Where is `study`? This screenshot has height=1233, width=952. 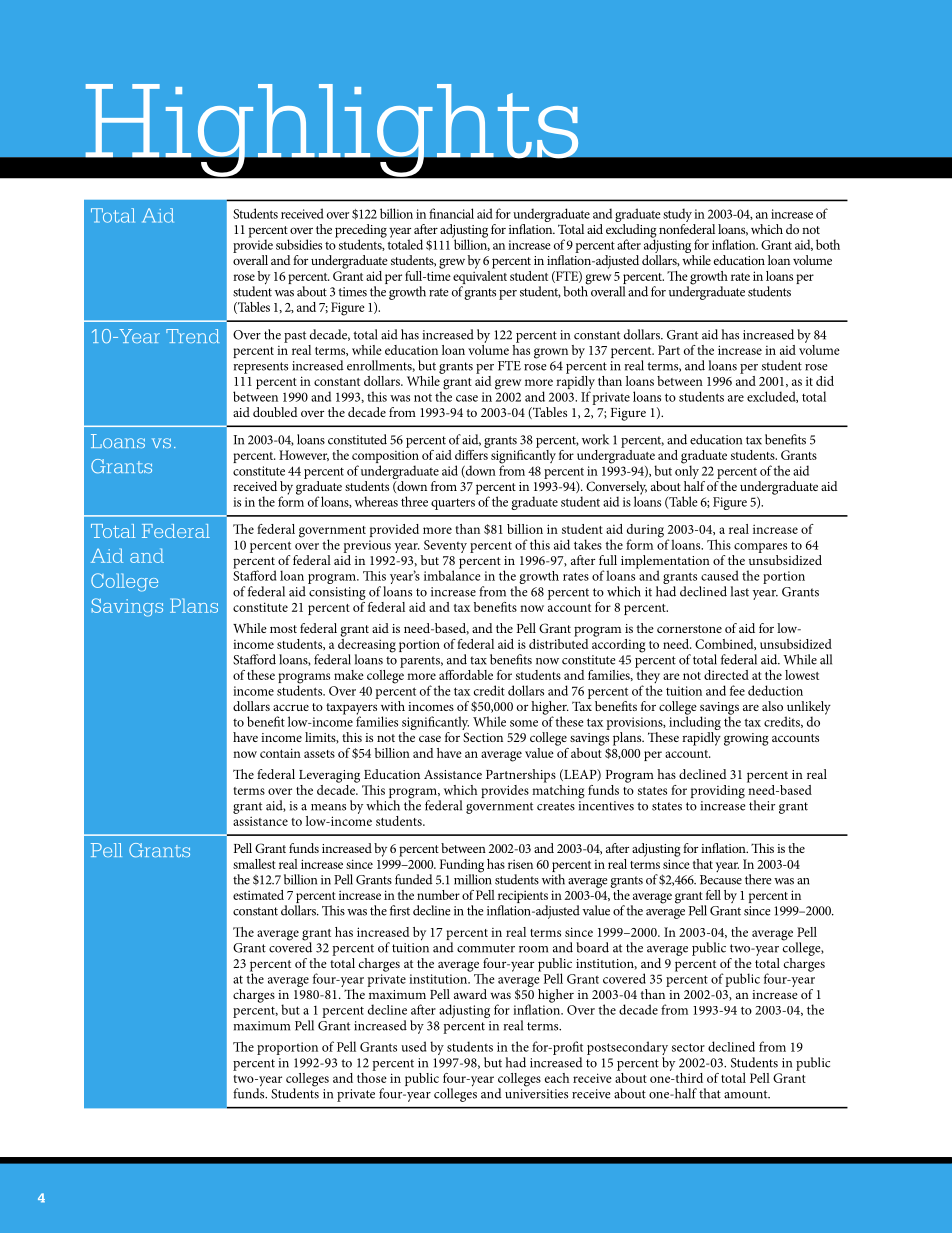
study is located at coordinates (677, 215).
